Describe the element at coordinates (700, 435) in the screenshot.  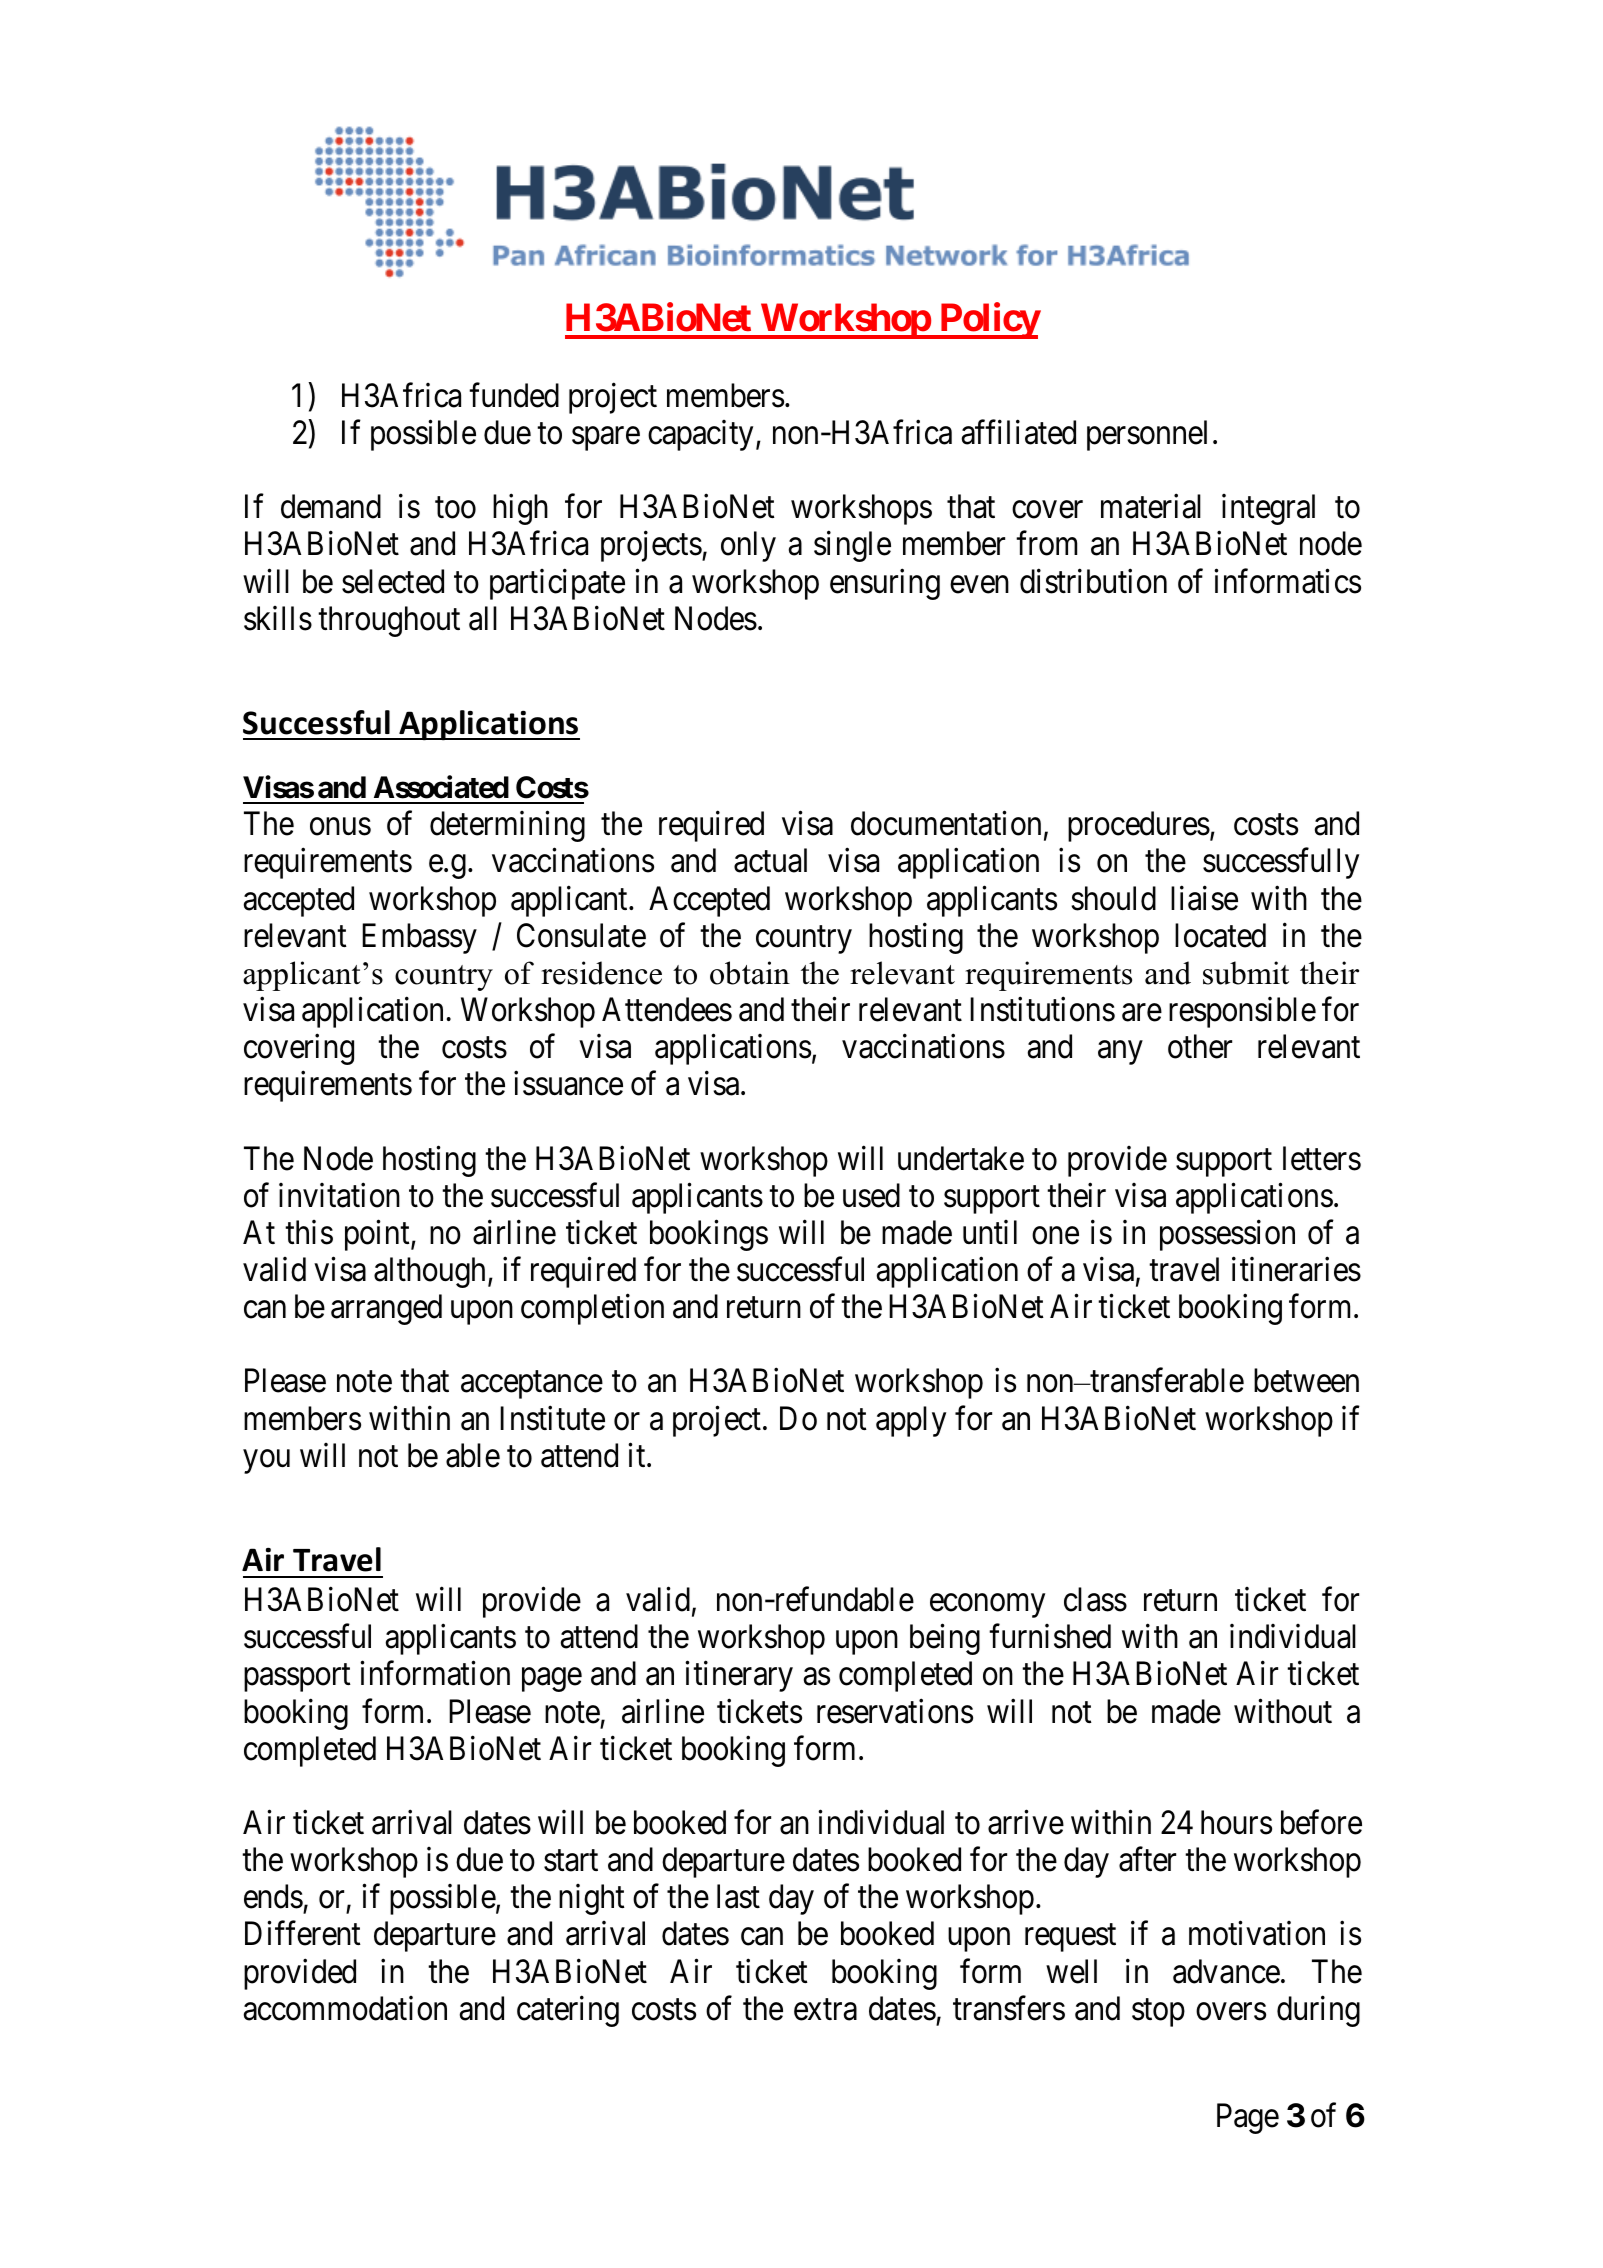
I see `capacity` at that location.
